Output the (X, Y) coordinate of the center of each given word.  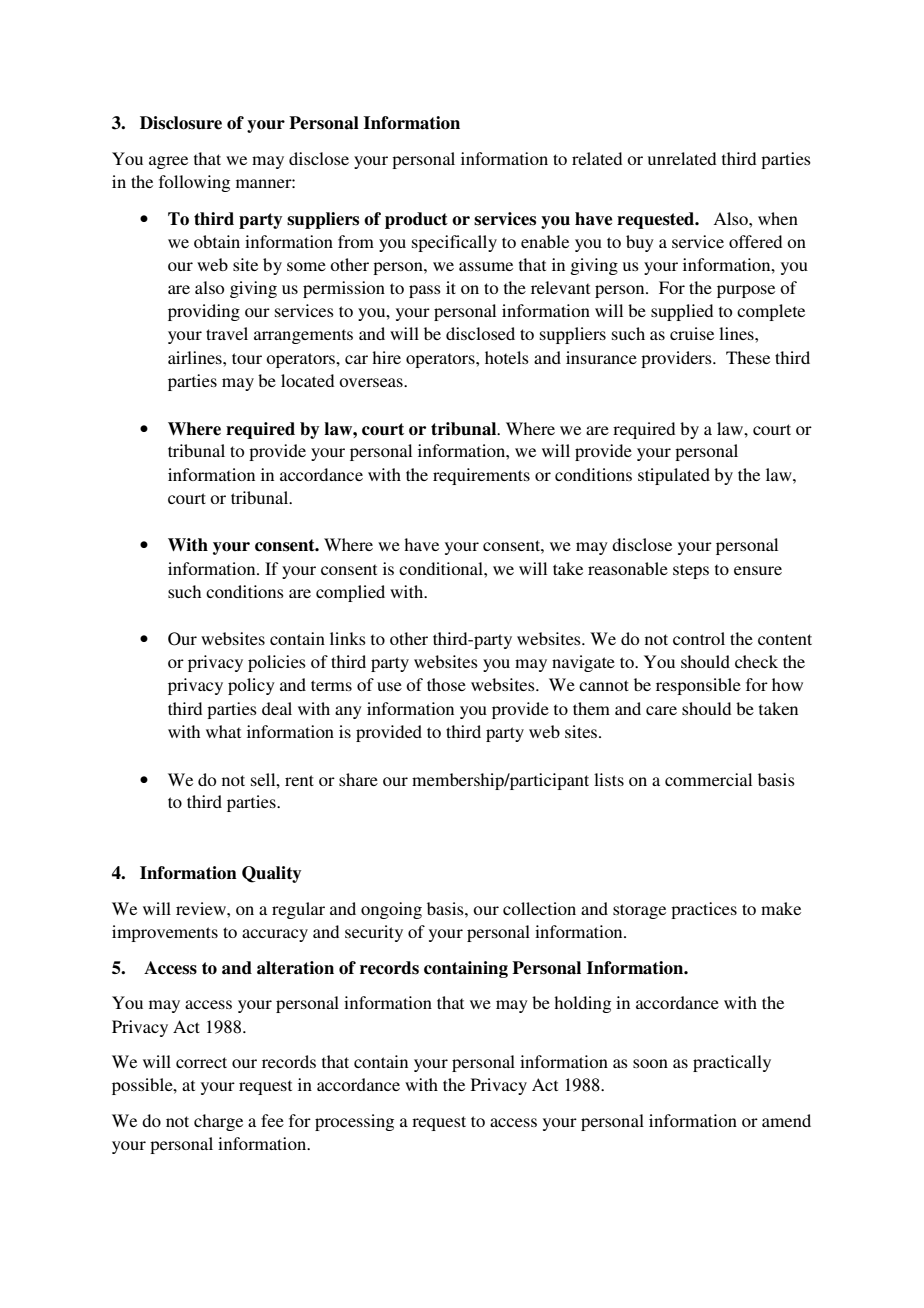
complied (350, 593)
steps (691, 571)
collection (539, 908)
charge (218, 1122)
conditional (442, 568)
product (416, 220)
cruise (692, 333)
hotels (507, 357)
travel (227, 333)
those (446, 684)
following (194, 183)
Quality (271, 874)
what (223, 731)
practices (704, 910)
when (778, 218)
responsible (698, 686)
